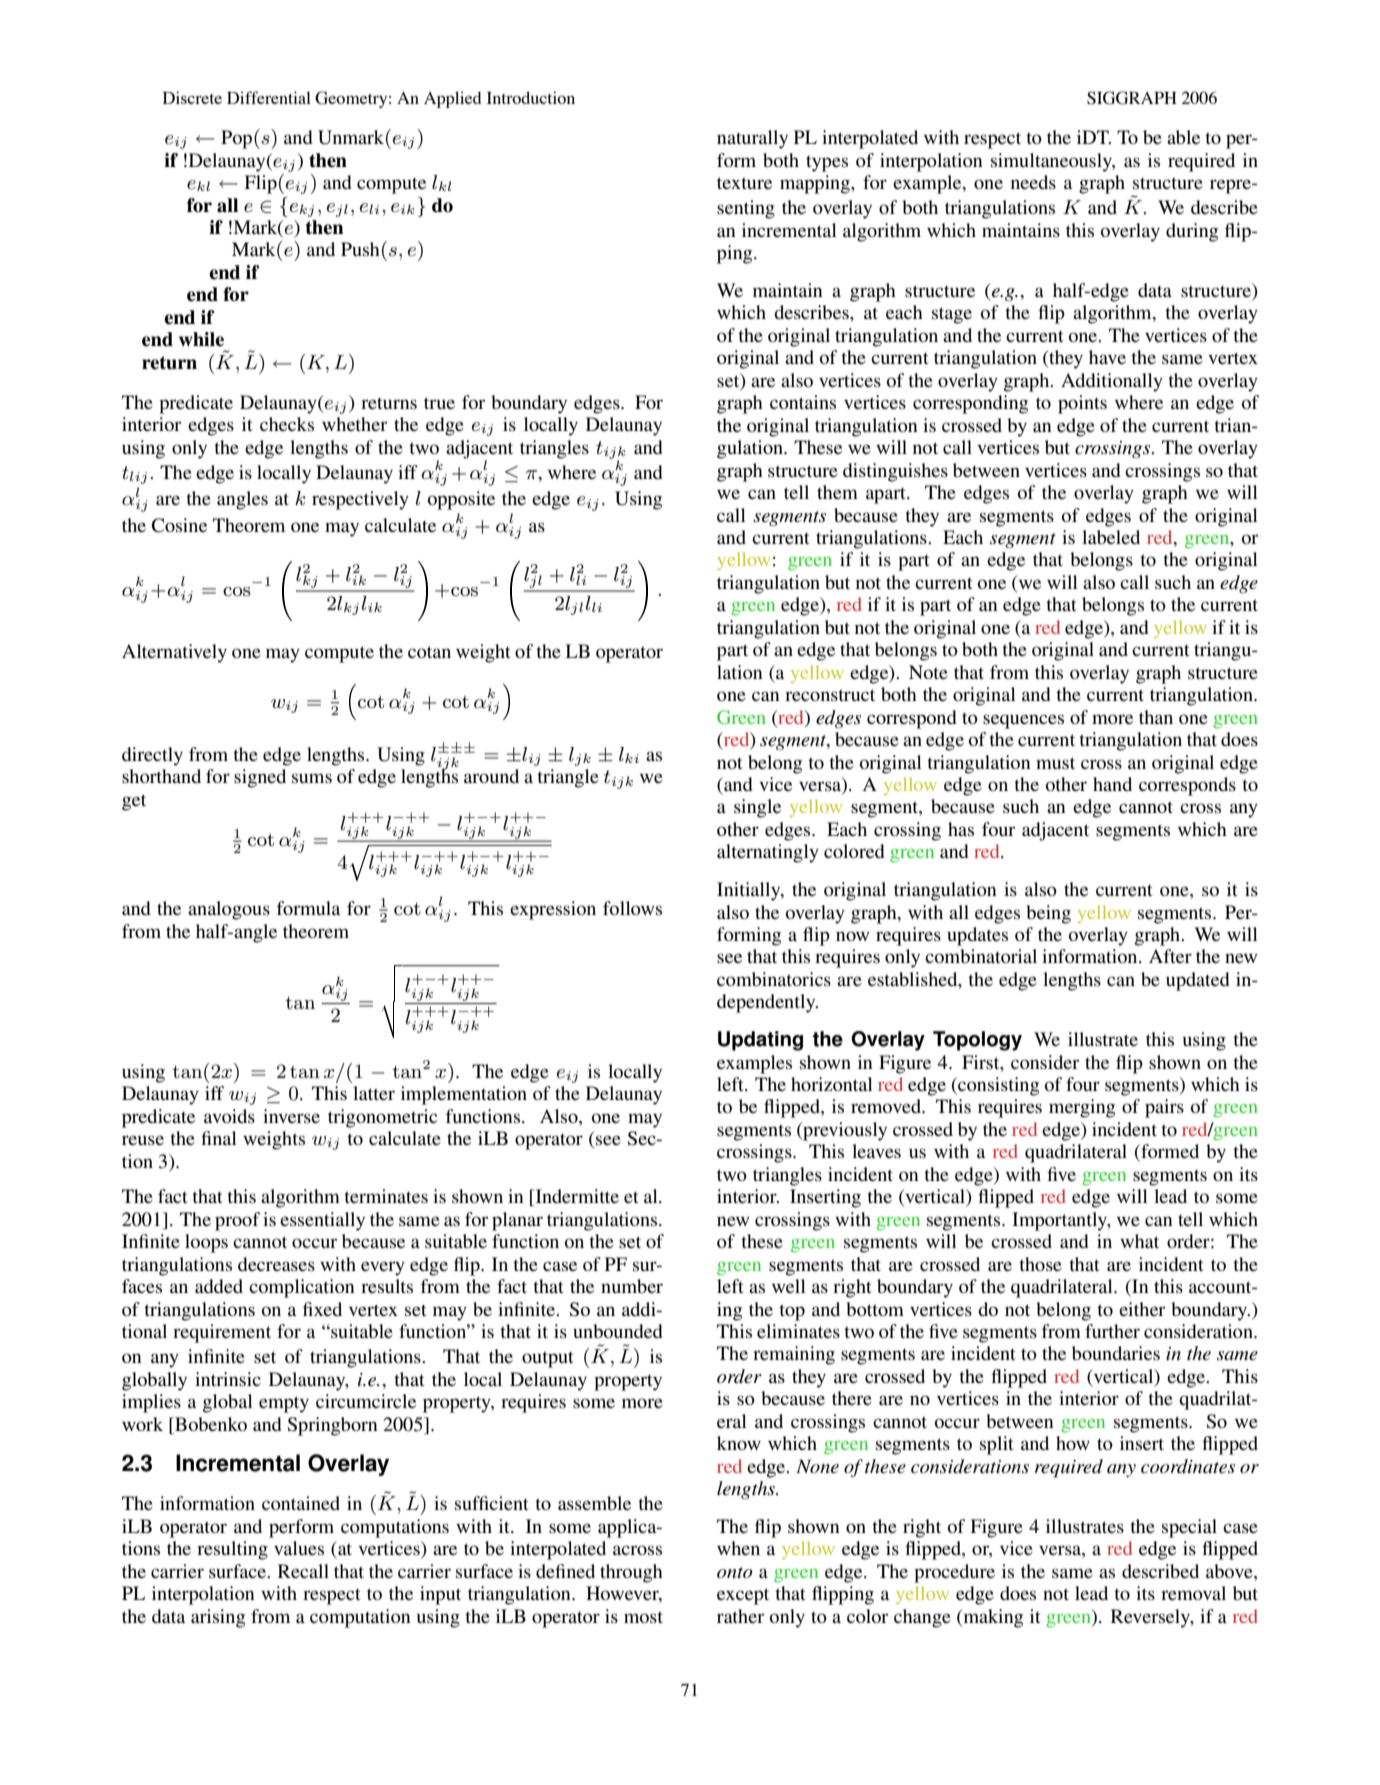  I want to click on being, so click(1048, 914).
